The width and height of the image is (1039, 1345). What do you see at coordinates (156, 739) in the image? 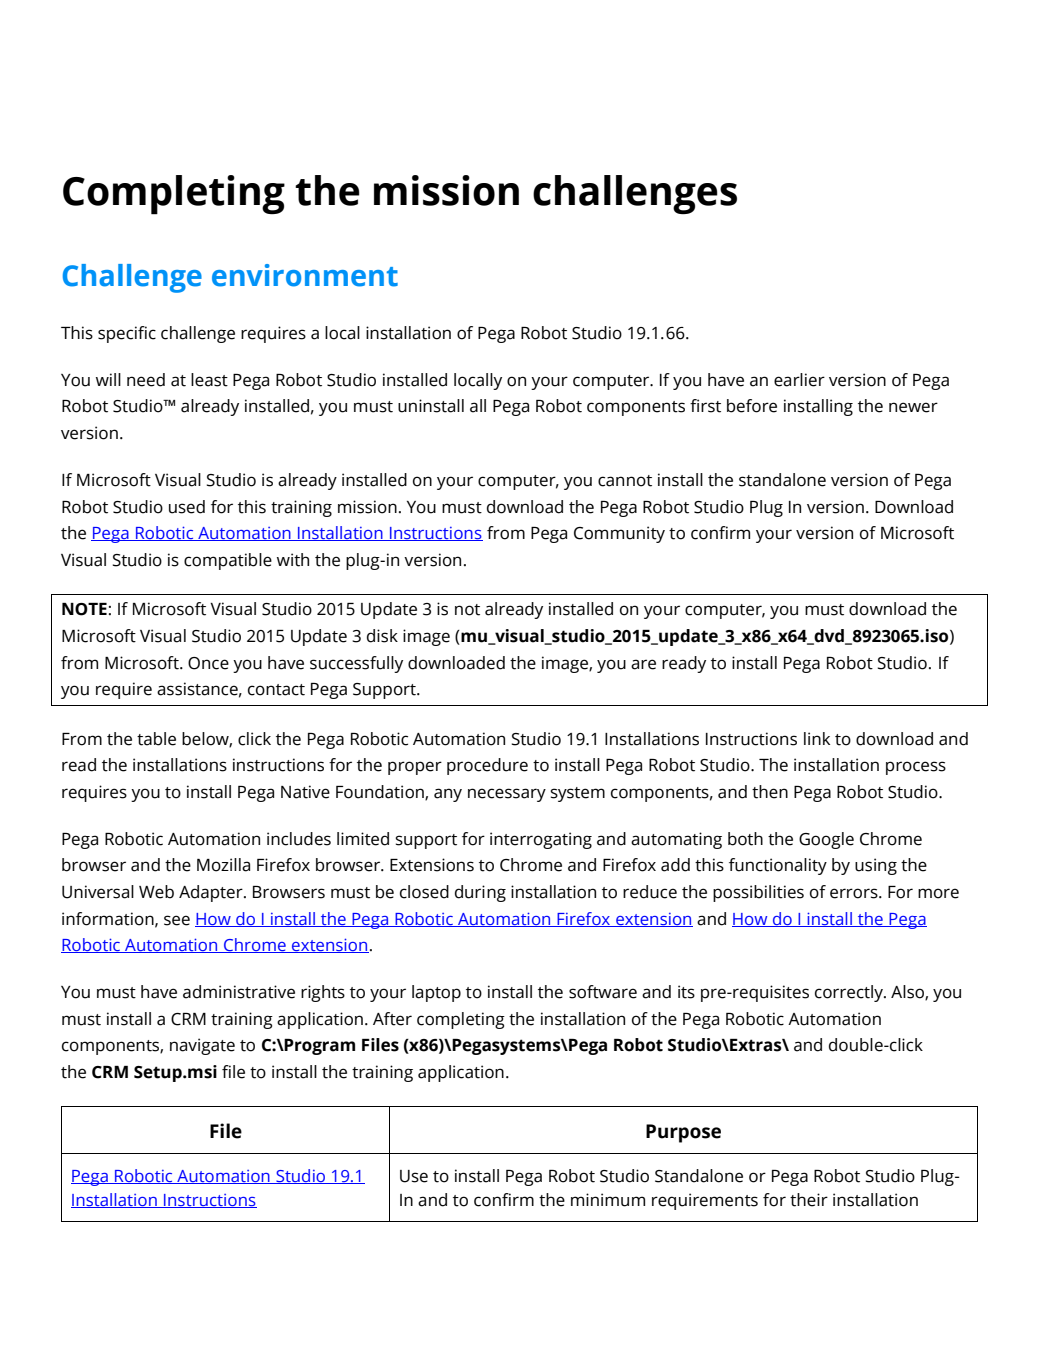
I see `table` at bounding box center [156, 739].
